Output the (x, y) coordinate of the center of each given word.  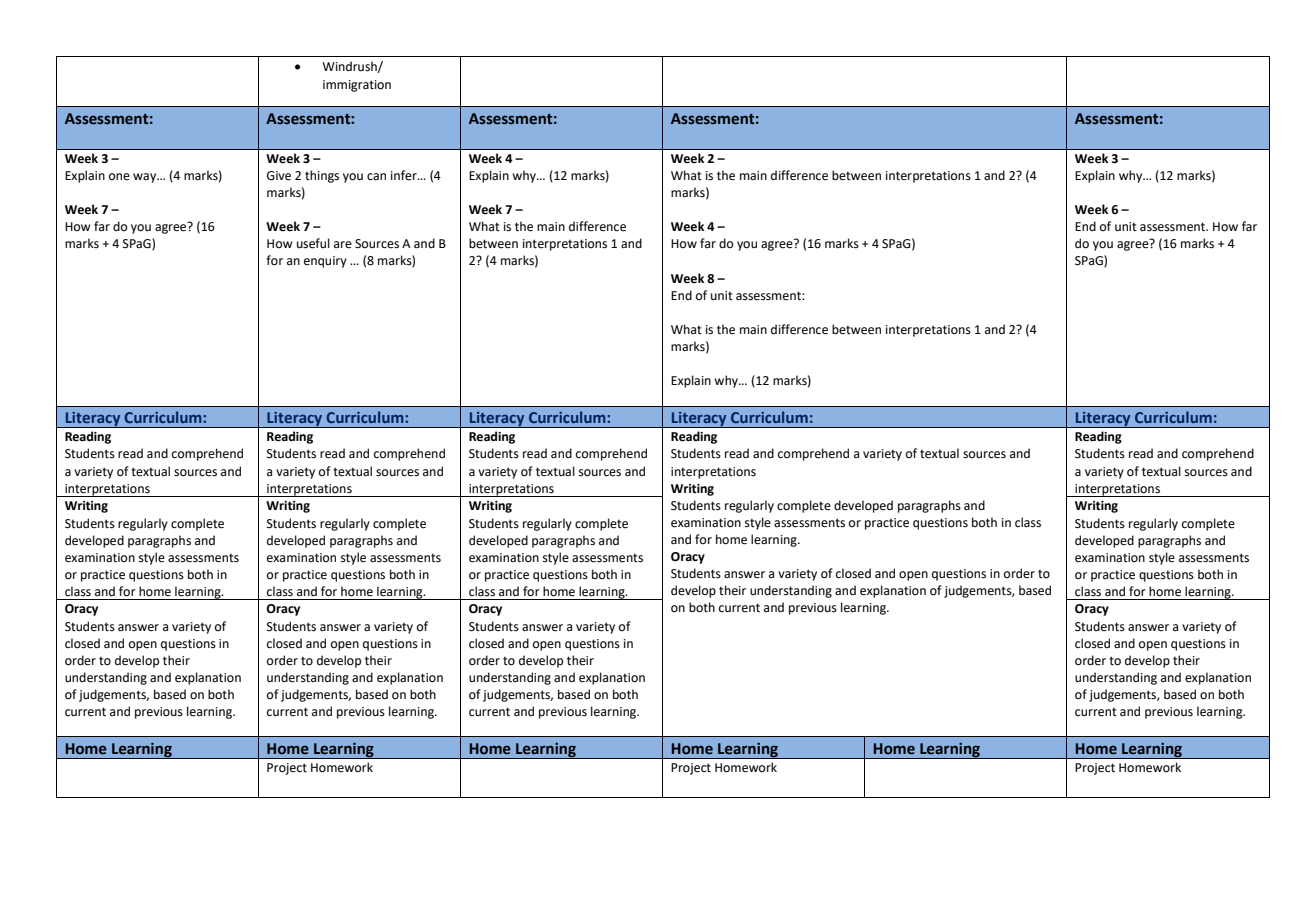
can (376, 177)
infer (405, 175)
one (119, 177)
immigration (357, 86)
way (146, 178)
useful (313, 243)
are (343, 245)
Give (279, 176)
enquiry (325, 262)
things (322, 176)
